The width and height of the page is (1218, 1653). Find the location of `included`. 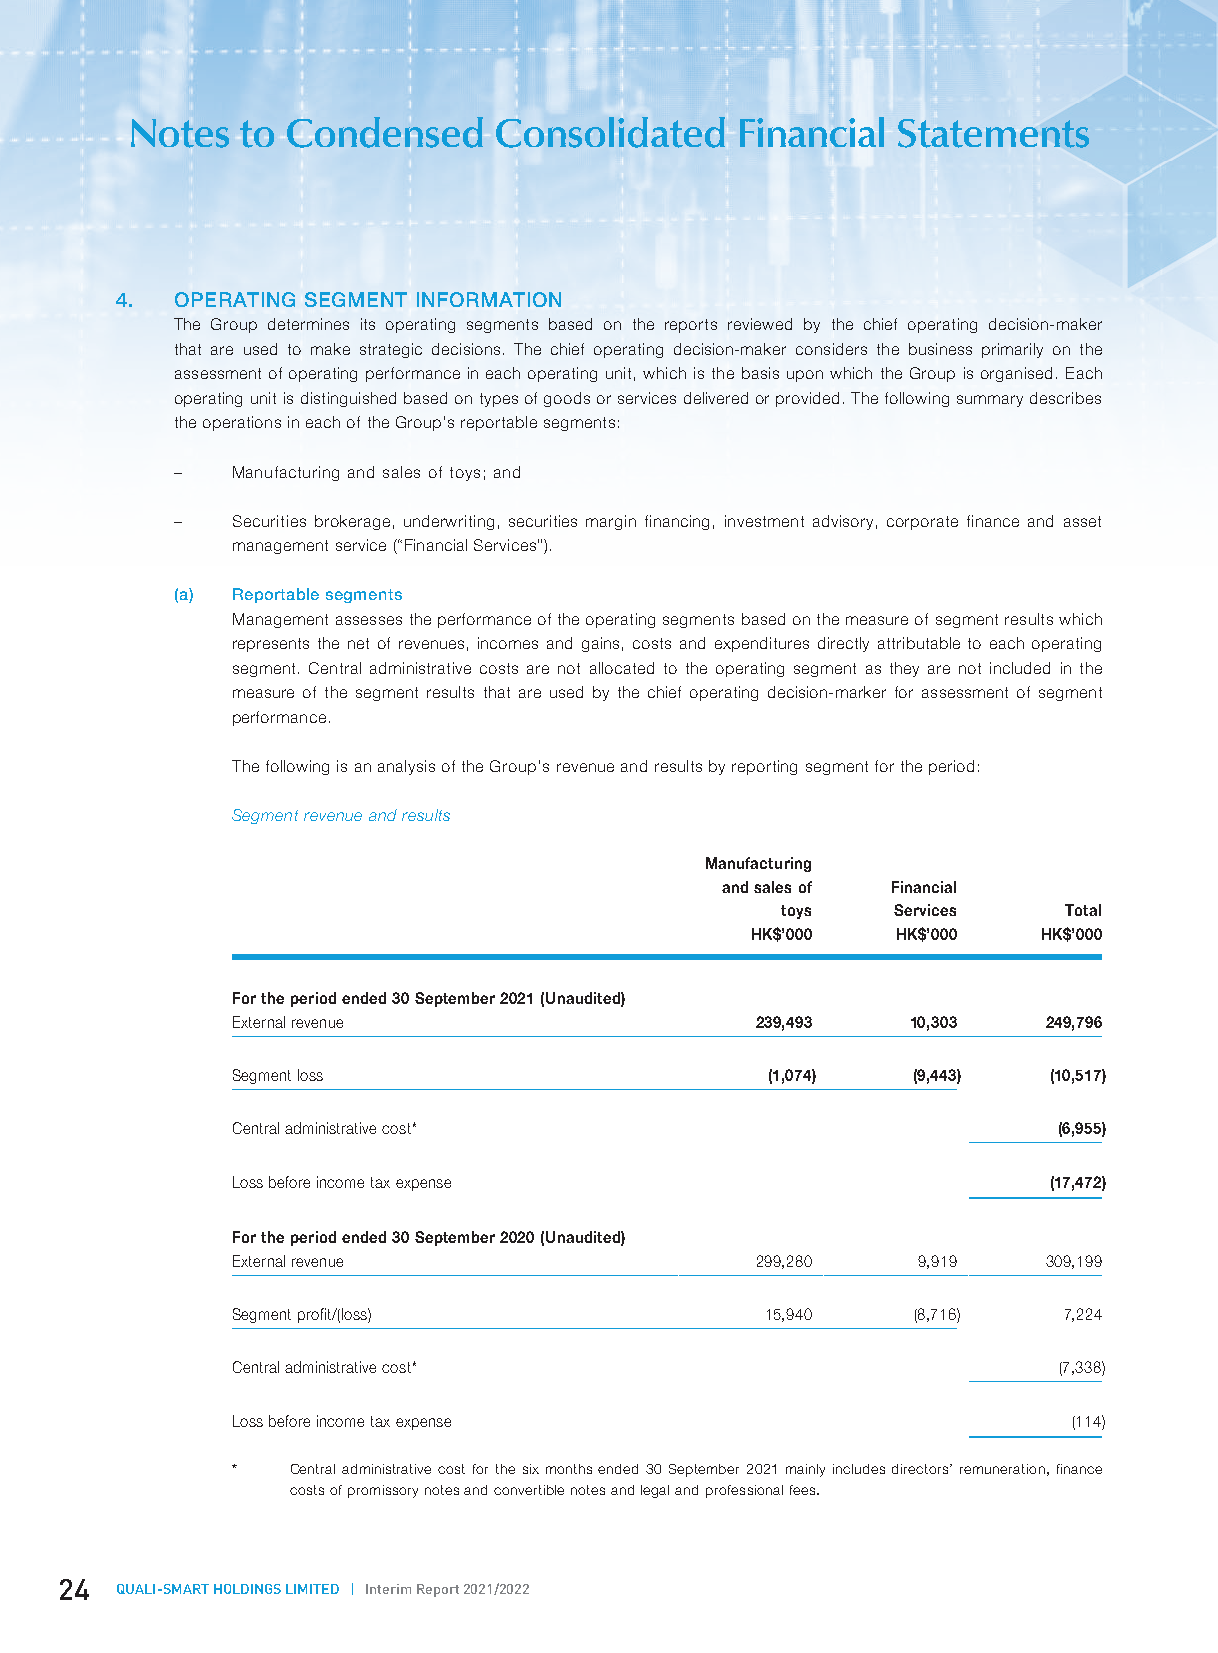

included is located at coordinates (1020, 668).
